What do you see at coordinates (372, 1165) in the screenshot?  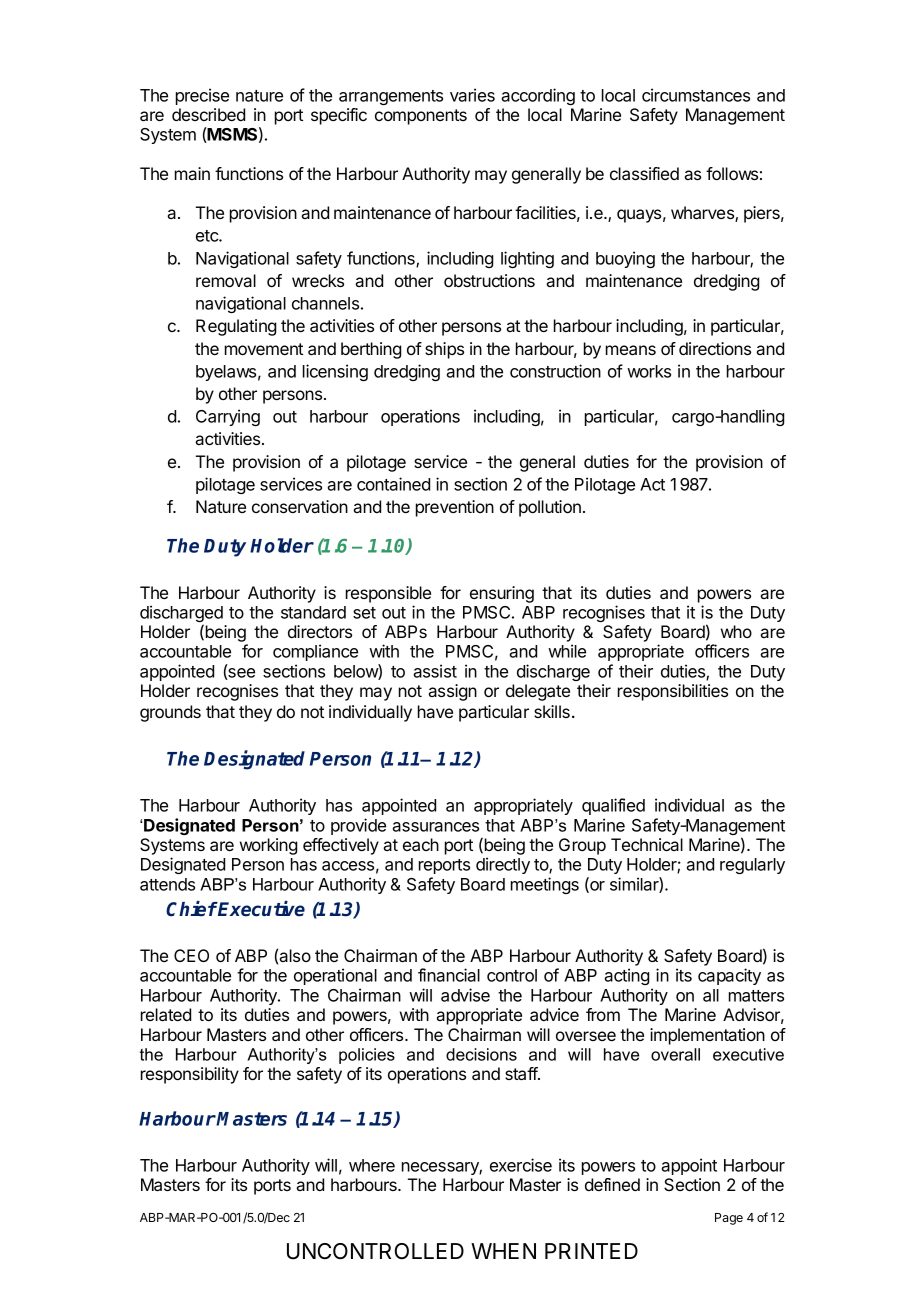 I see `where` at bounding box center [372, 1165].
